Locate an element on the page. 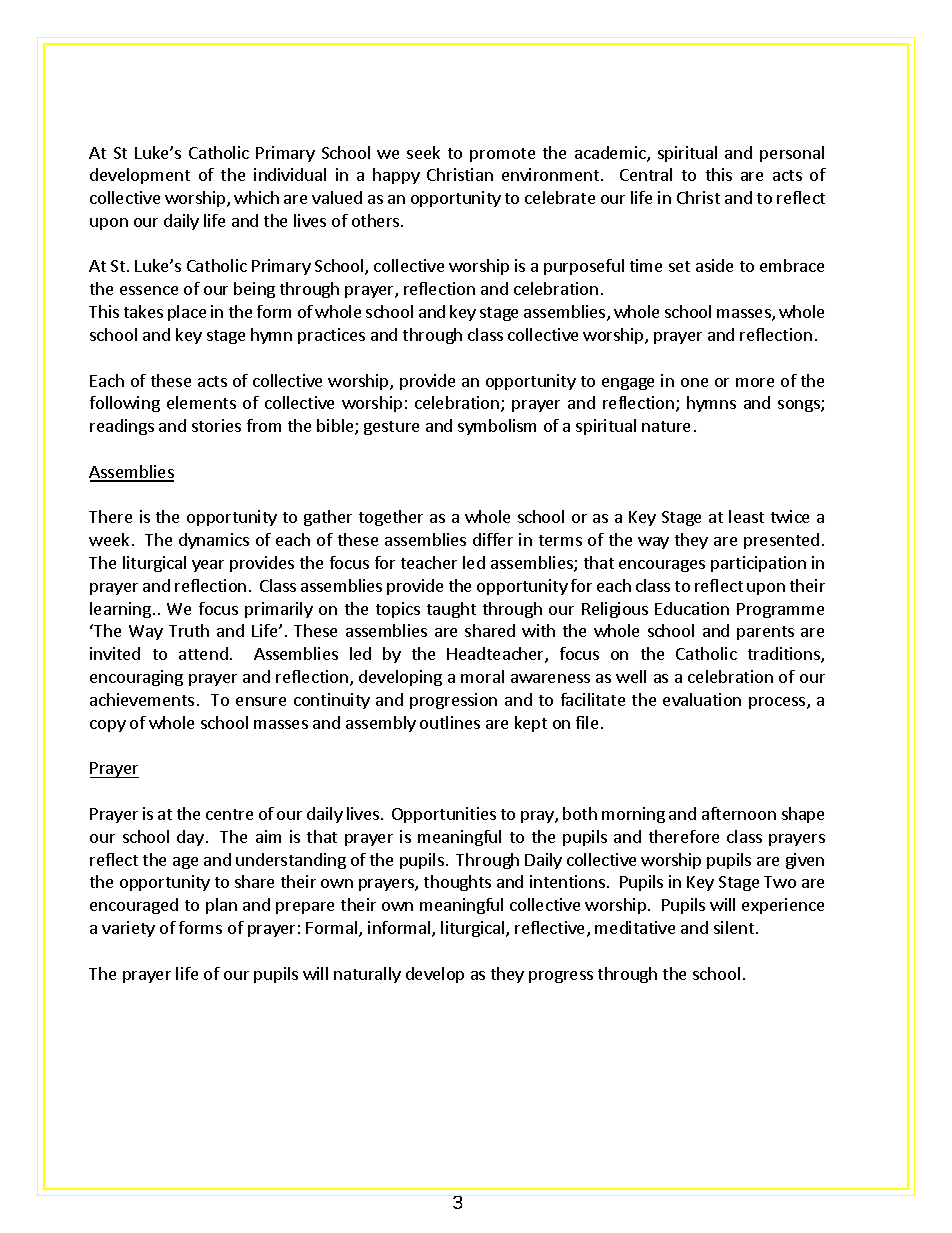 Image resolution: width=952 pixels, height=1233 pixels. Central is located at coordinates (646, 174).
